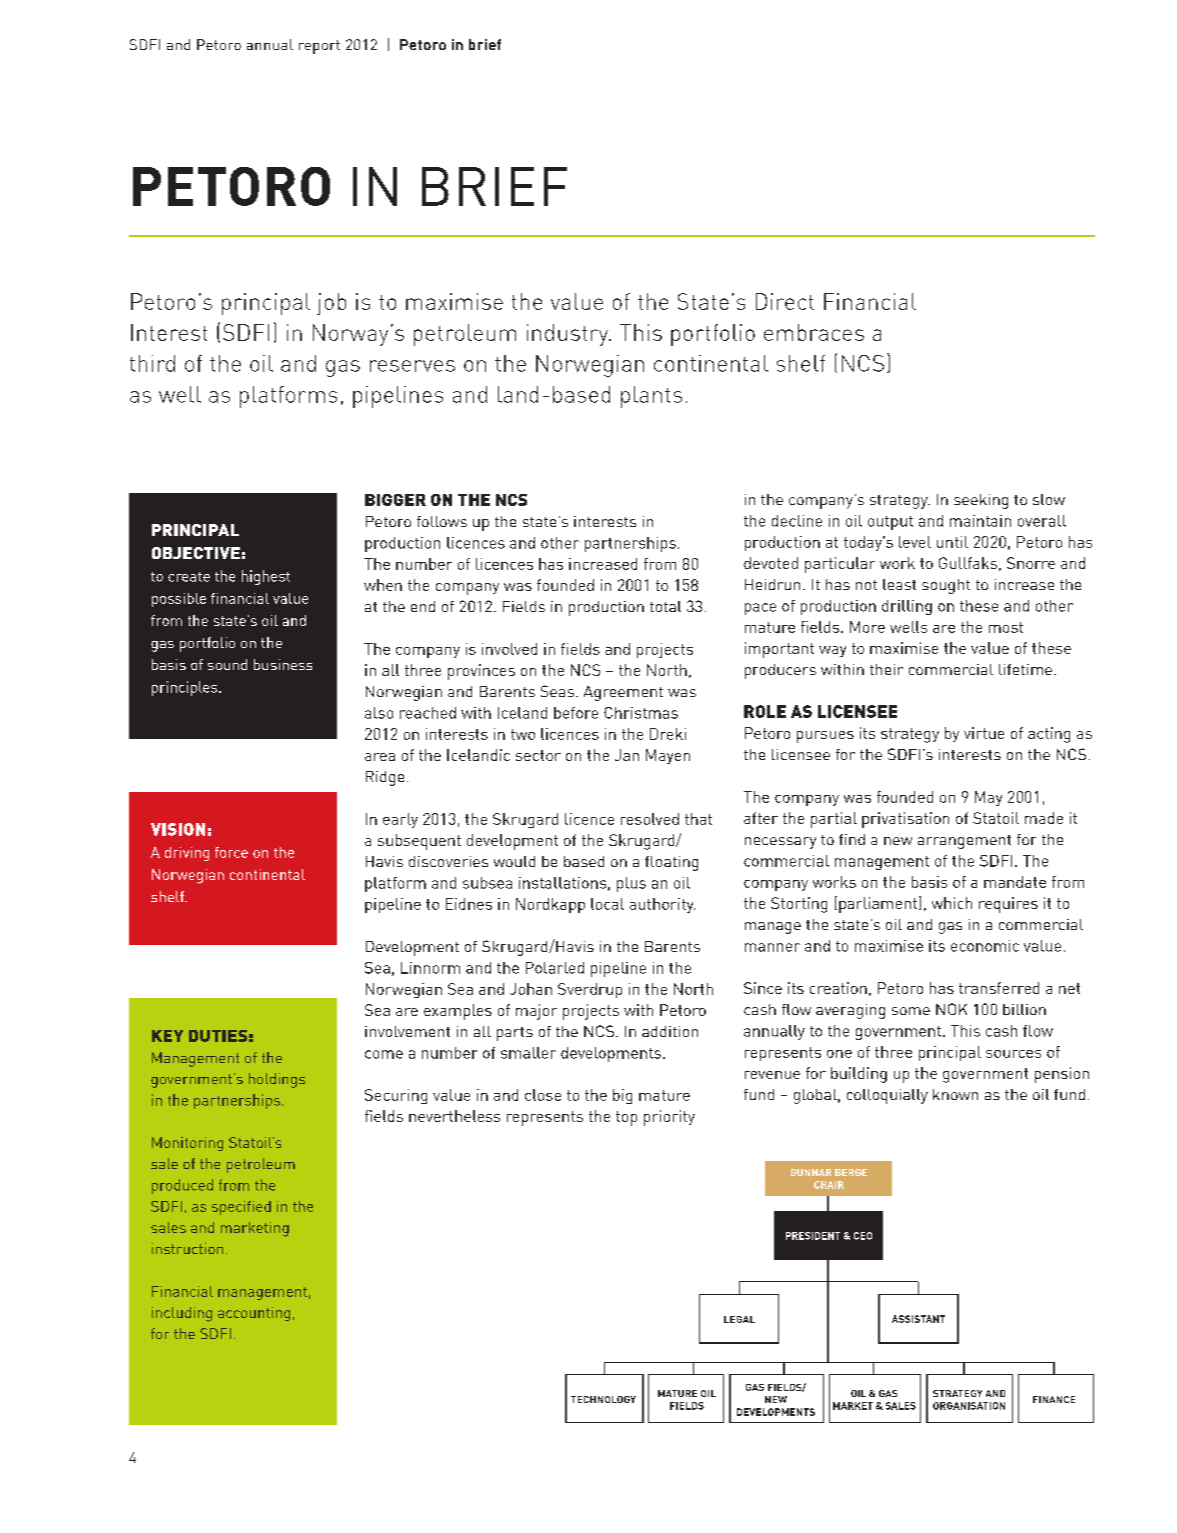 This document has height=1533, width=1177. Describe the element at coordinates (955, 1094) in the document. I see `known` at that location.
